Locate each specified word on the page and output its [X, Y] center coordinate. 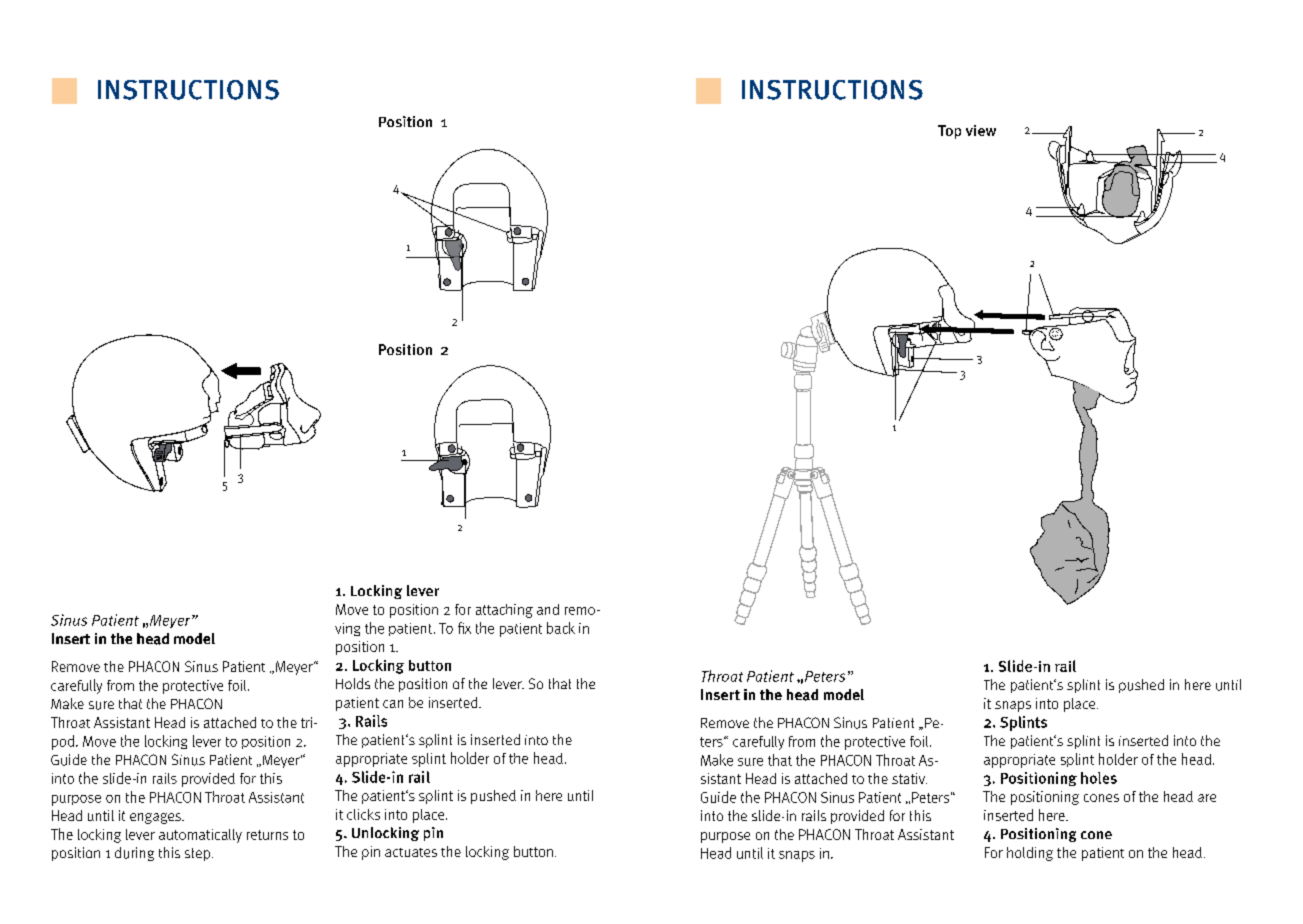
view [981, 130]
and [548, 609]
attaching [504, 611]
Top [949, 132]
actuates [411, 852]
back [561, 628]
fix [464, 628]
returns [267, 835]
